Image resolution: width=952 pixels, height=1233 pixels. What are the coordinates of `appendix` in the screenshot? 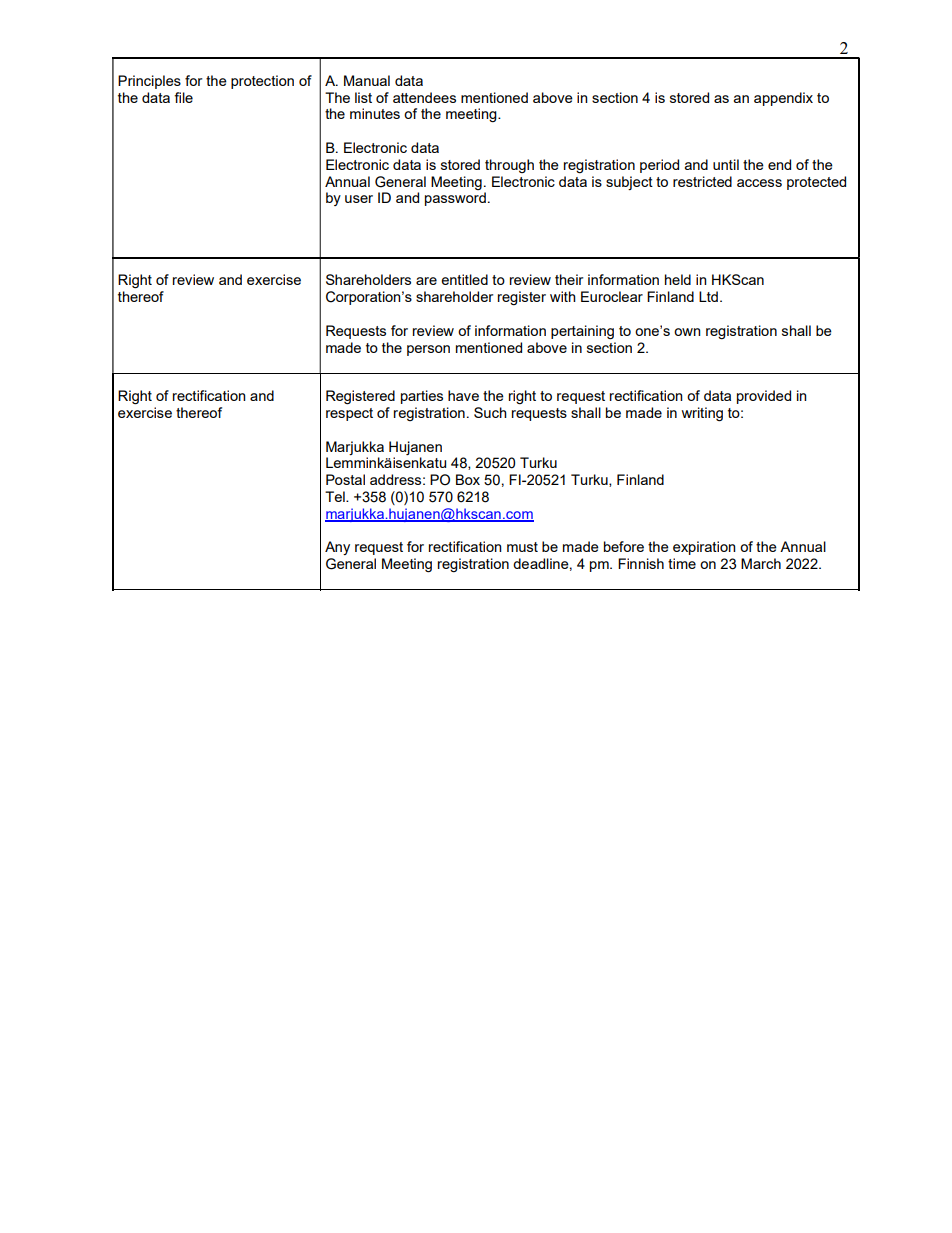 It's located at (783, 99).
